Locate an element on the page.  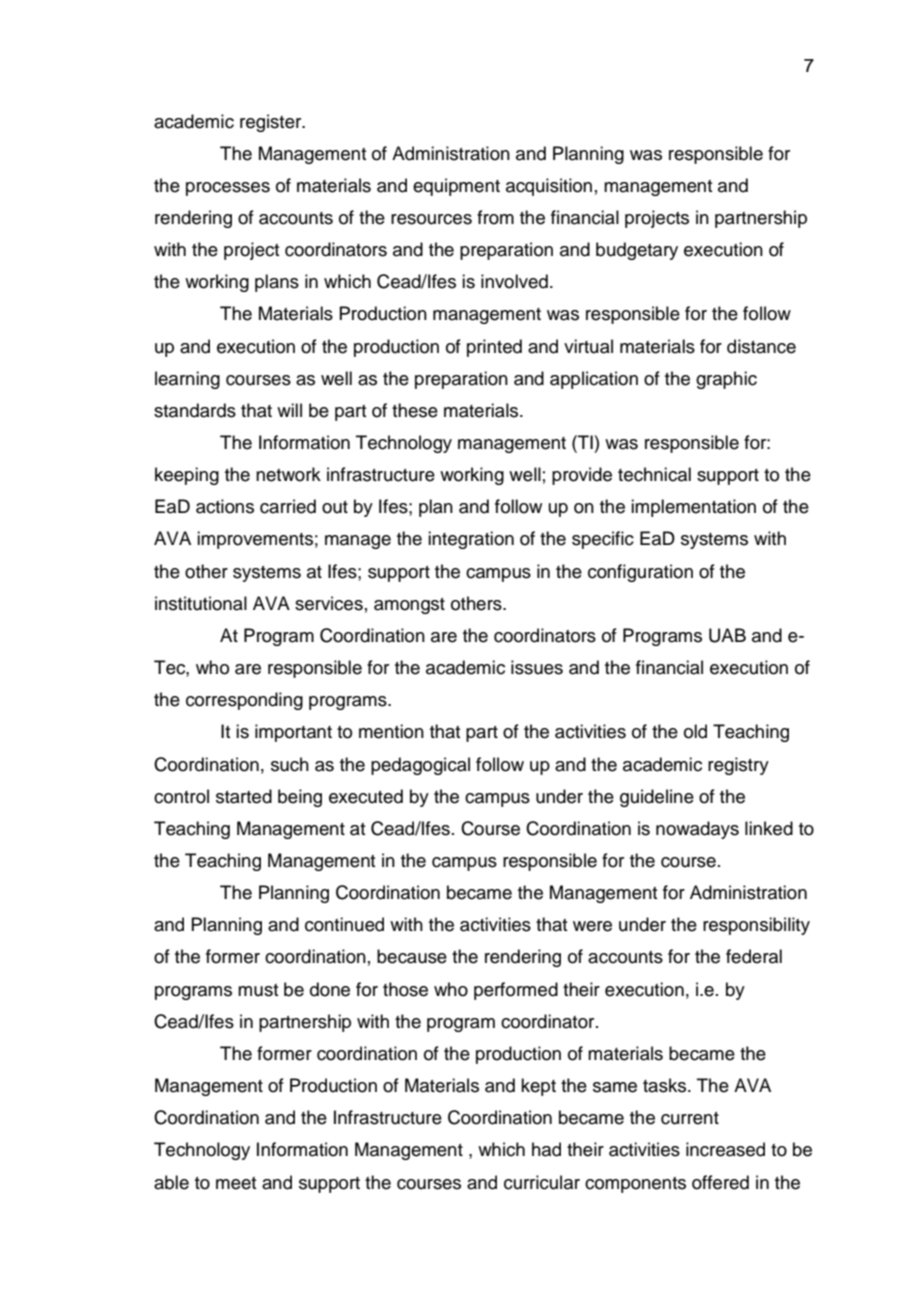
nowadays is located at coordinates (697, 830).
